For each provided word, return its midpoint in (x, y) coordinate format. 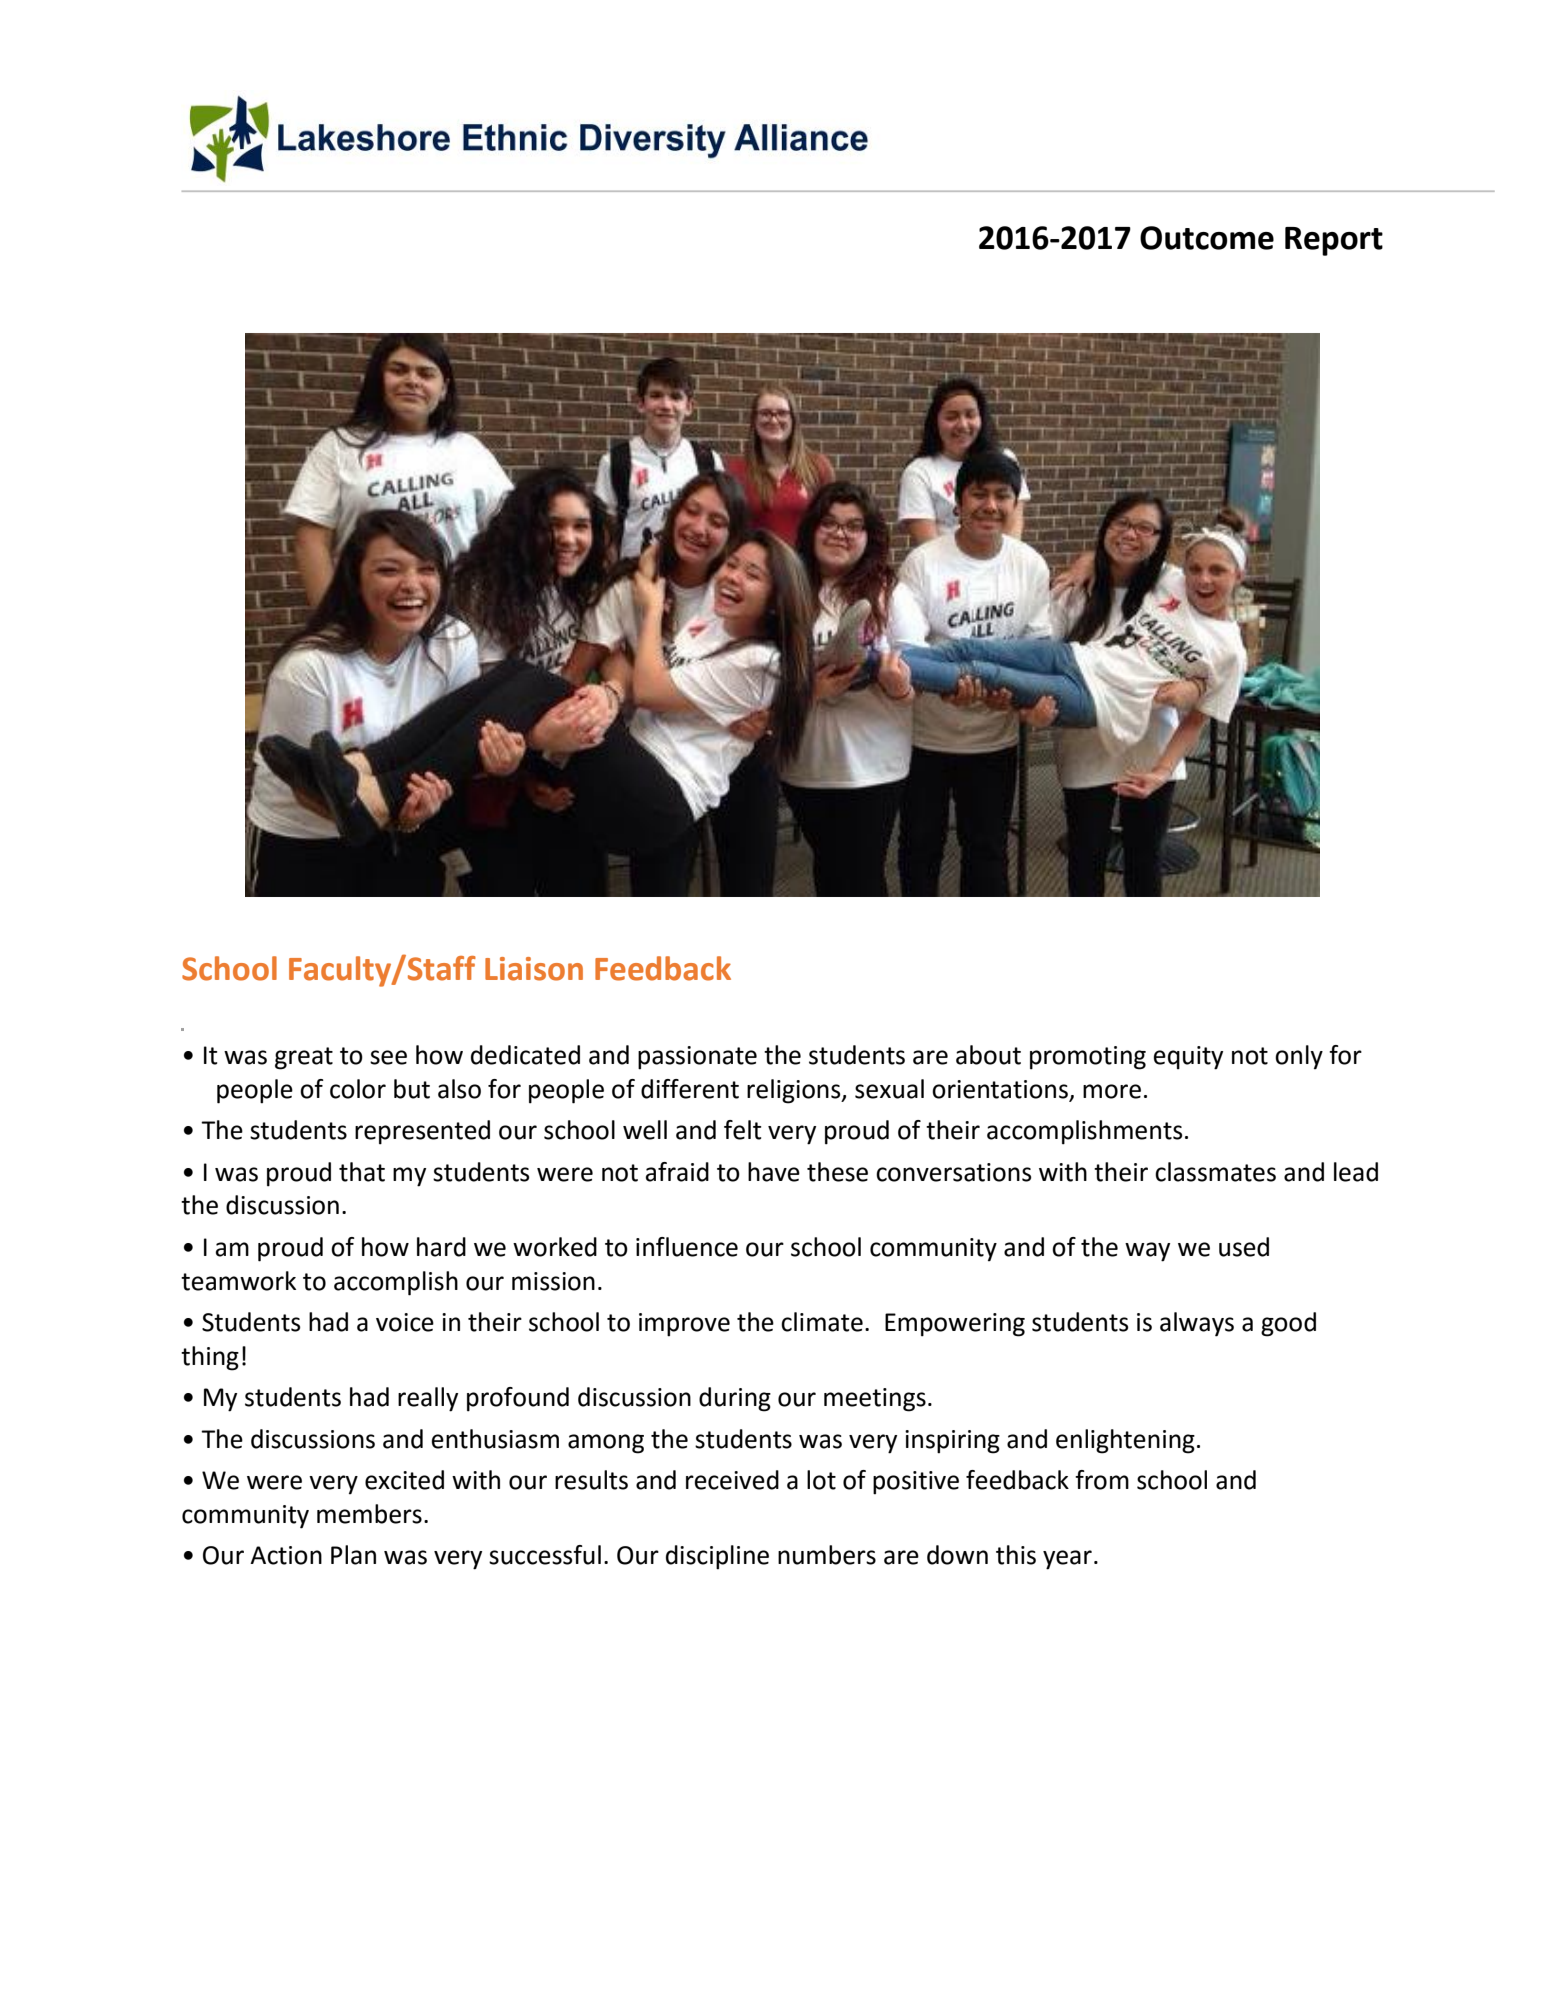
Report (1334, 241)
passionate (697, 1058)
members (369, 1514)
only (1299, 1057)
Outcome (1207, 238)
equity (1188, 1058)
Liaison (534, 969)
